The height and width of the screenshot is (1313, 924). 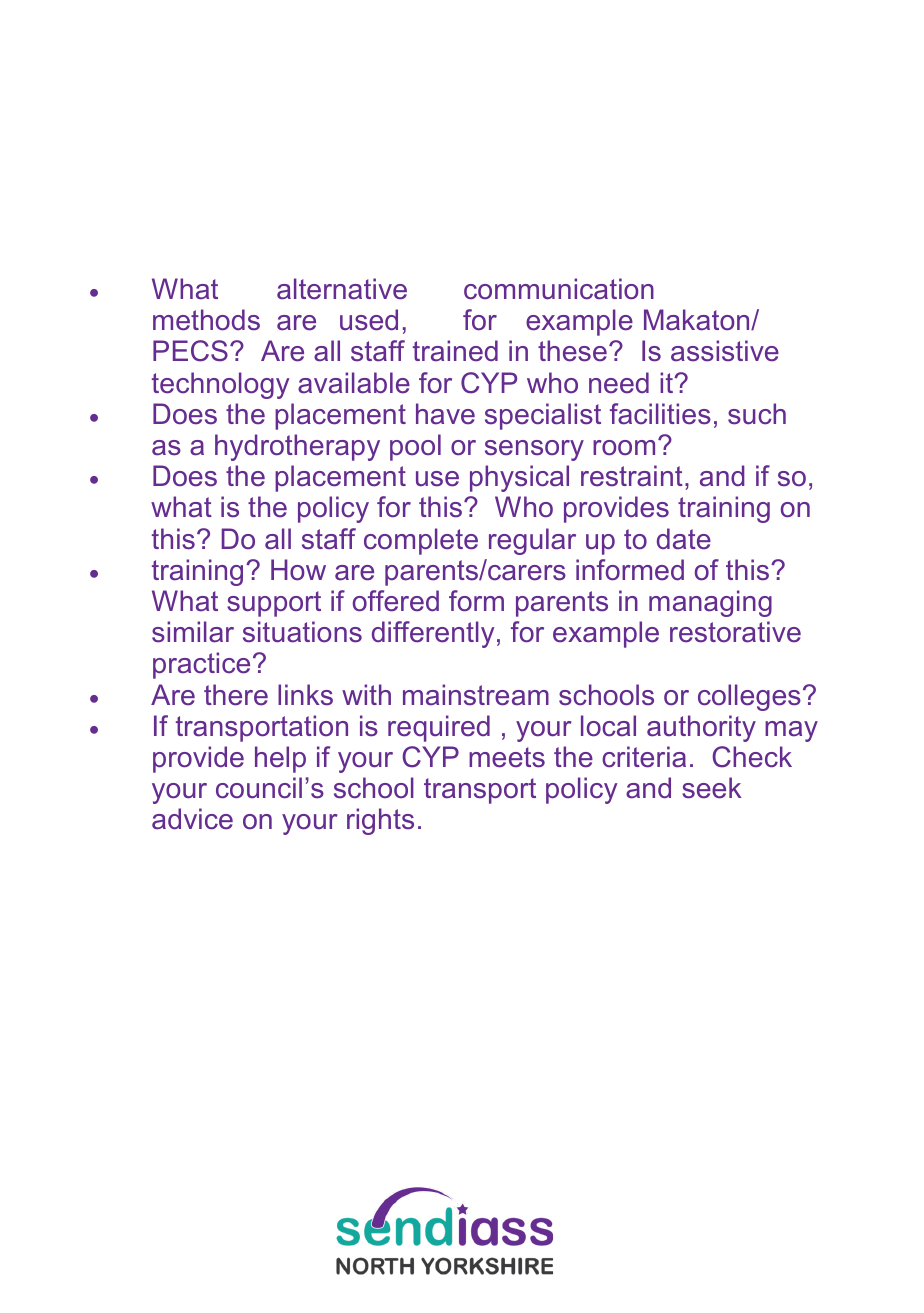 I want to click on meets, so click(x=507, y=757).
